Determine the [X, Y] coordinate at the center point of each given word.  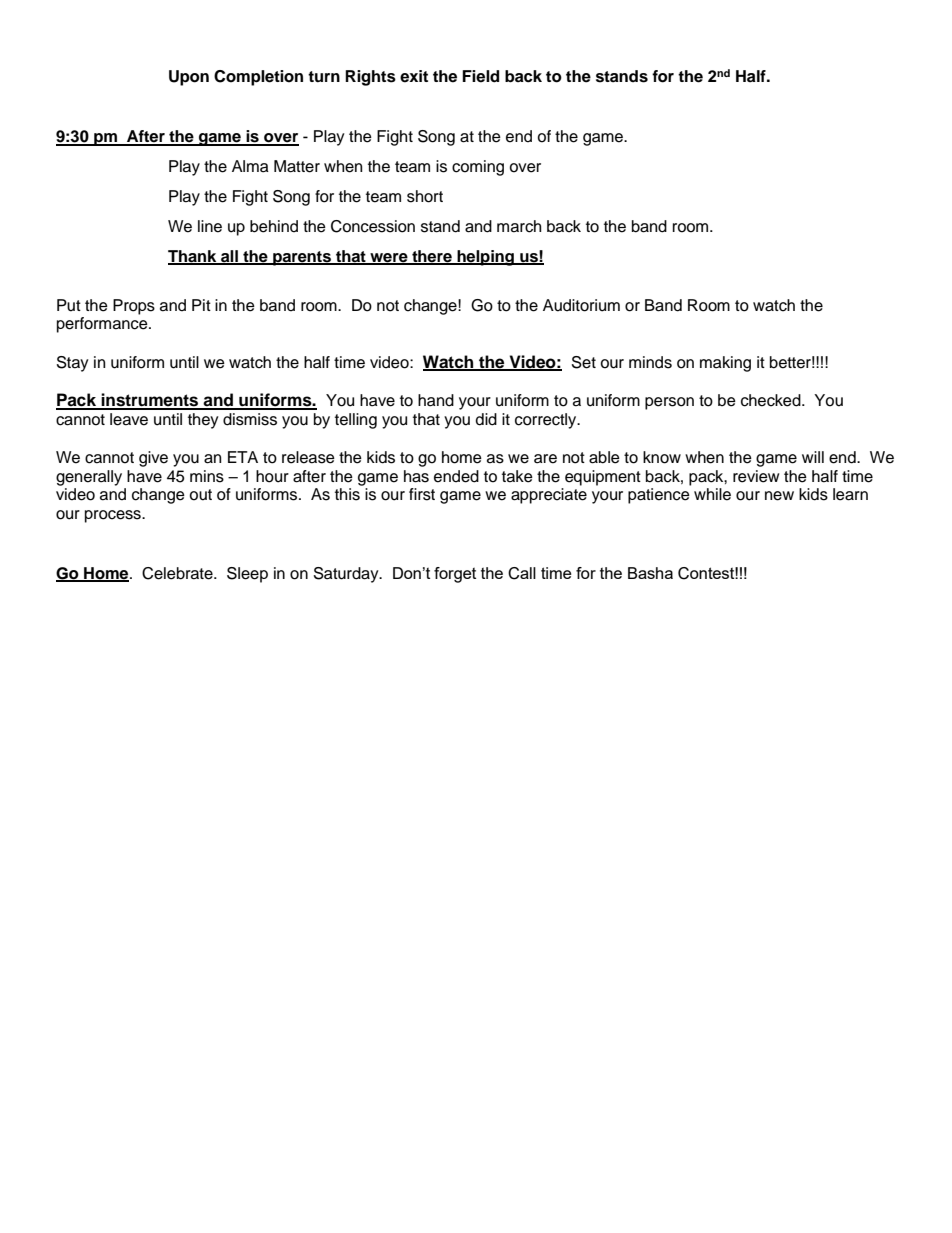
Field [480, 76]
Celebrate [178, 573]
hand [436, 400]
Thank [193, 257]
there [432, 257]
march [519, 226]
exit [414, 76]
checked [772, 400]
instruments [150, 401]
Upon [189, 78]
